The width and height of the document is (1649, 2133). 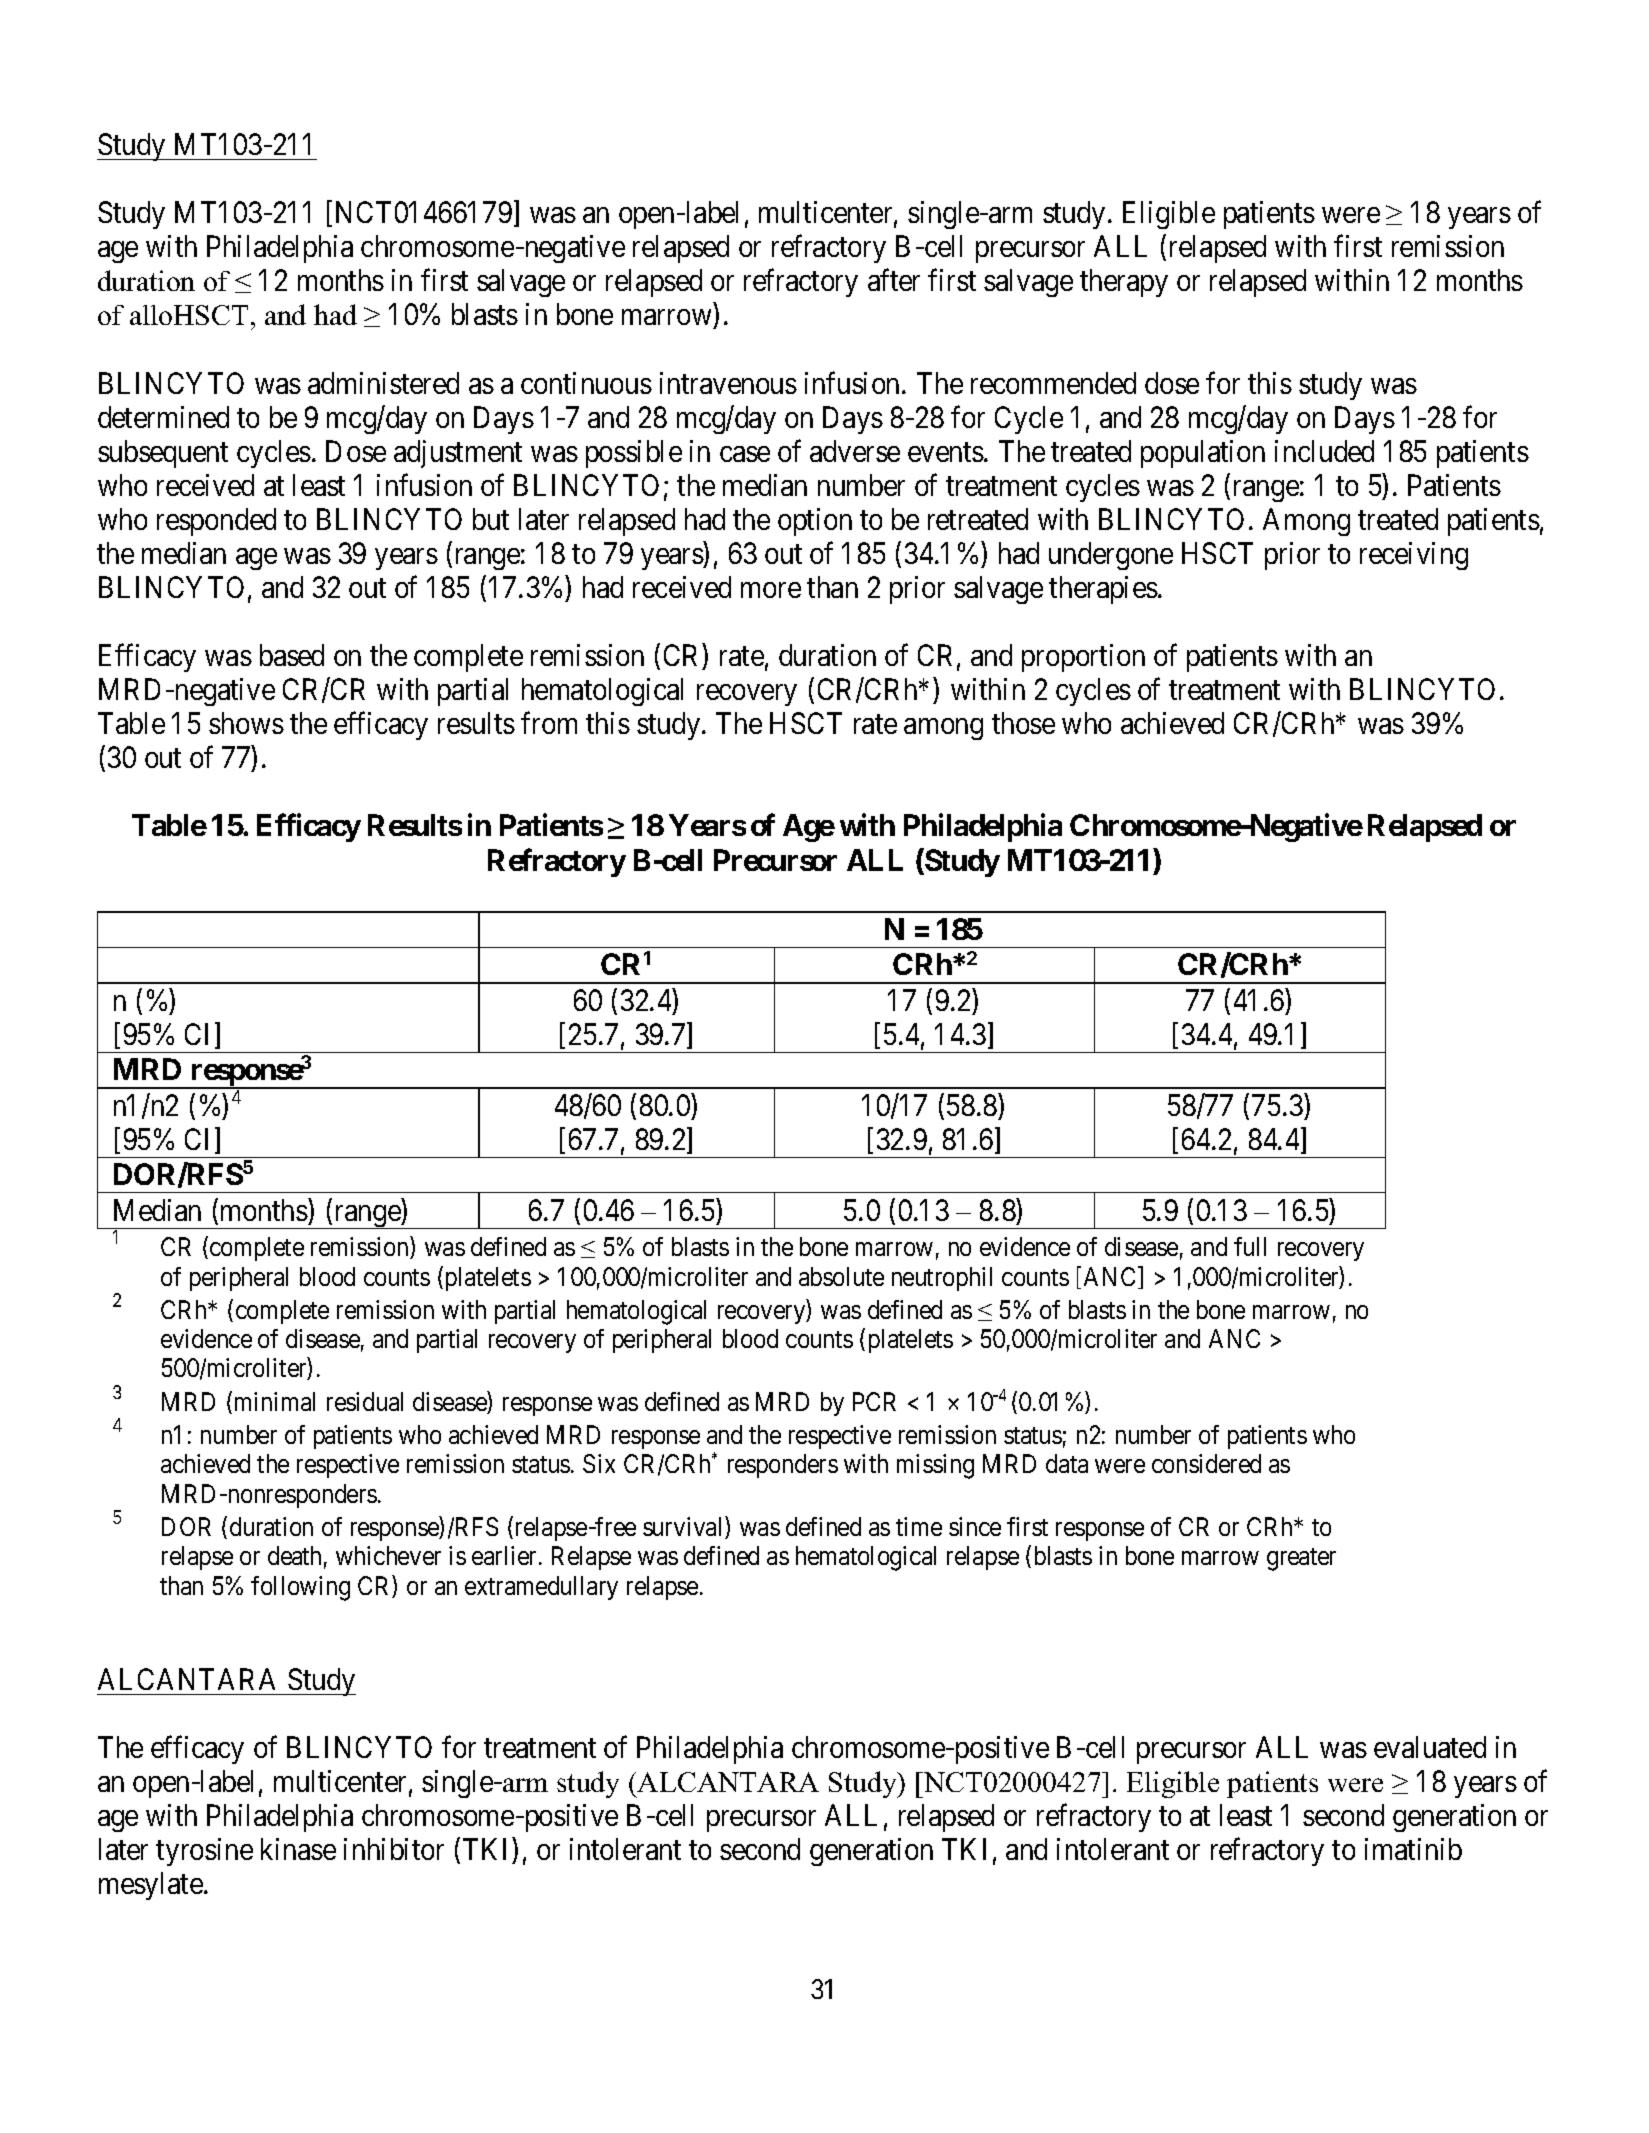 I want to click on therapy, so click(x=1124, y=283).
